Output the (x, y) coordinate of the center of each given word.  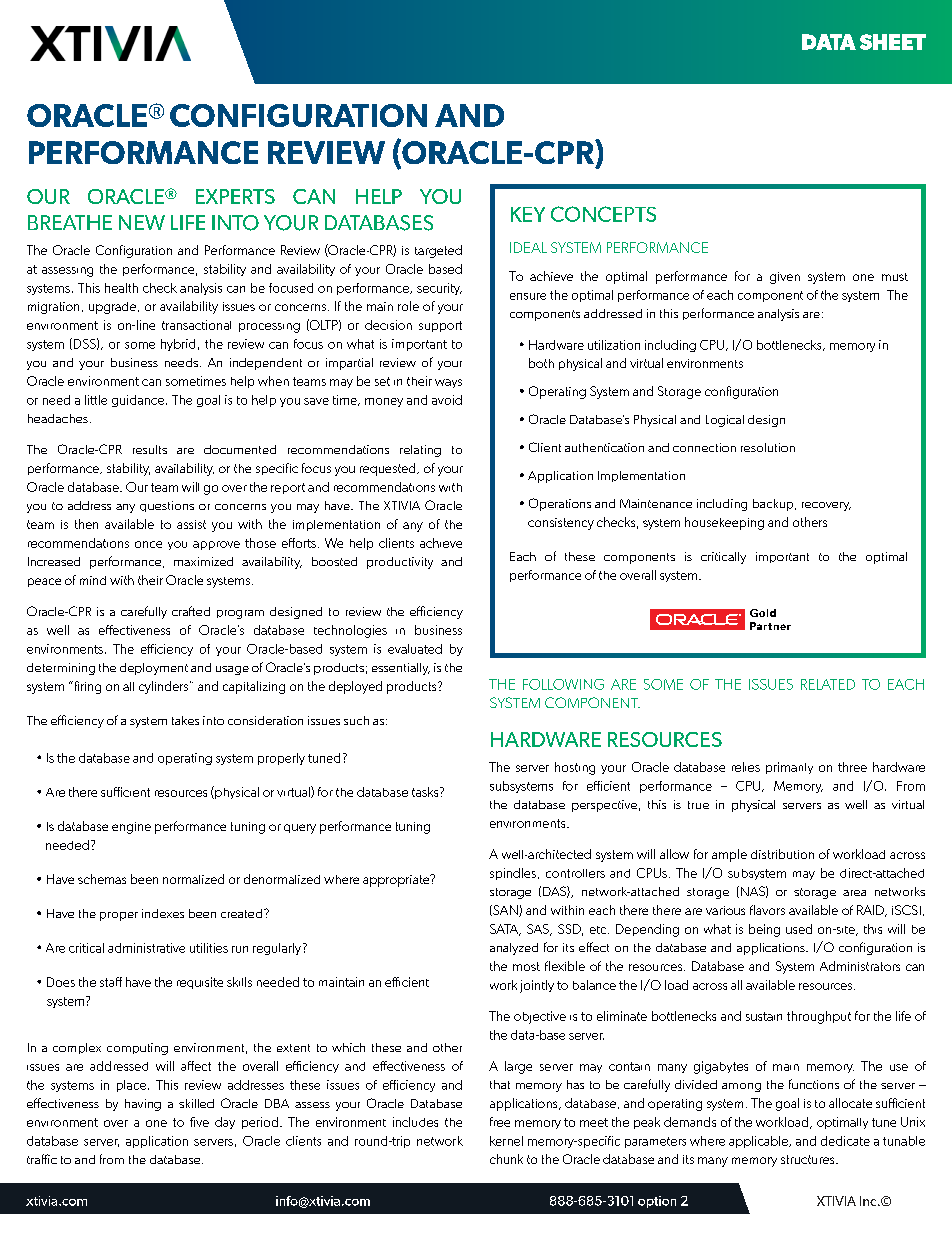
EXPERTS (235, 196)
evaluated (415, 649)
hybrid (178, 345)
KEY (528, 214)
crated (191, 611)
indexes (163, 913)
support (440, 326)
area (854, 893)
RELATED (828, 684)
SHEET (893, 42)
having (143, 1105)
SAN (505, 911)
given (785, 278)
